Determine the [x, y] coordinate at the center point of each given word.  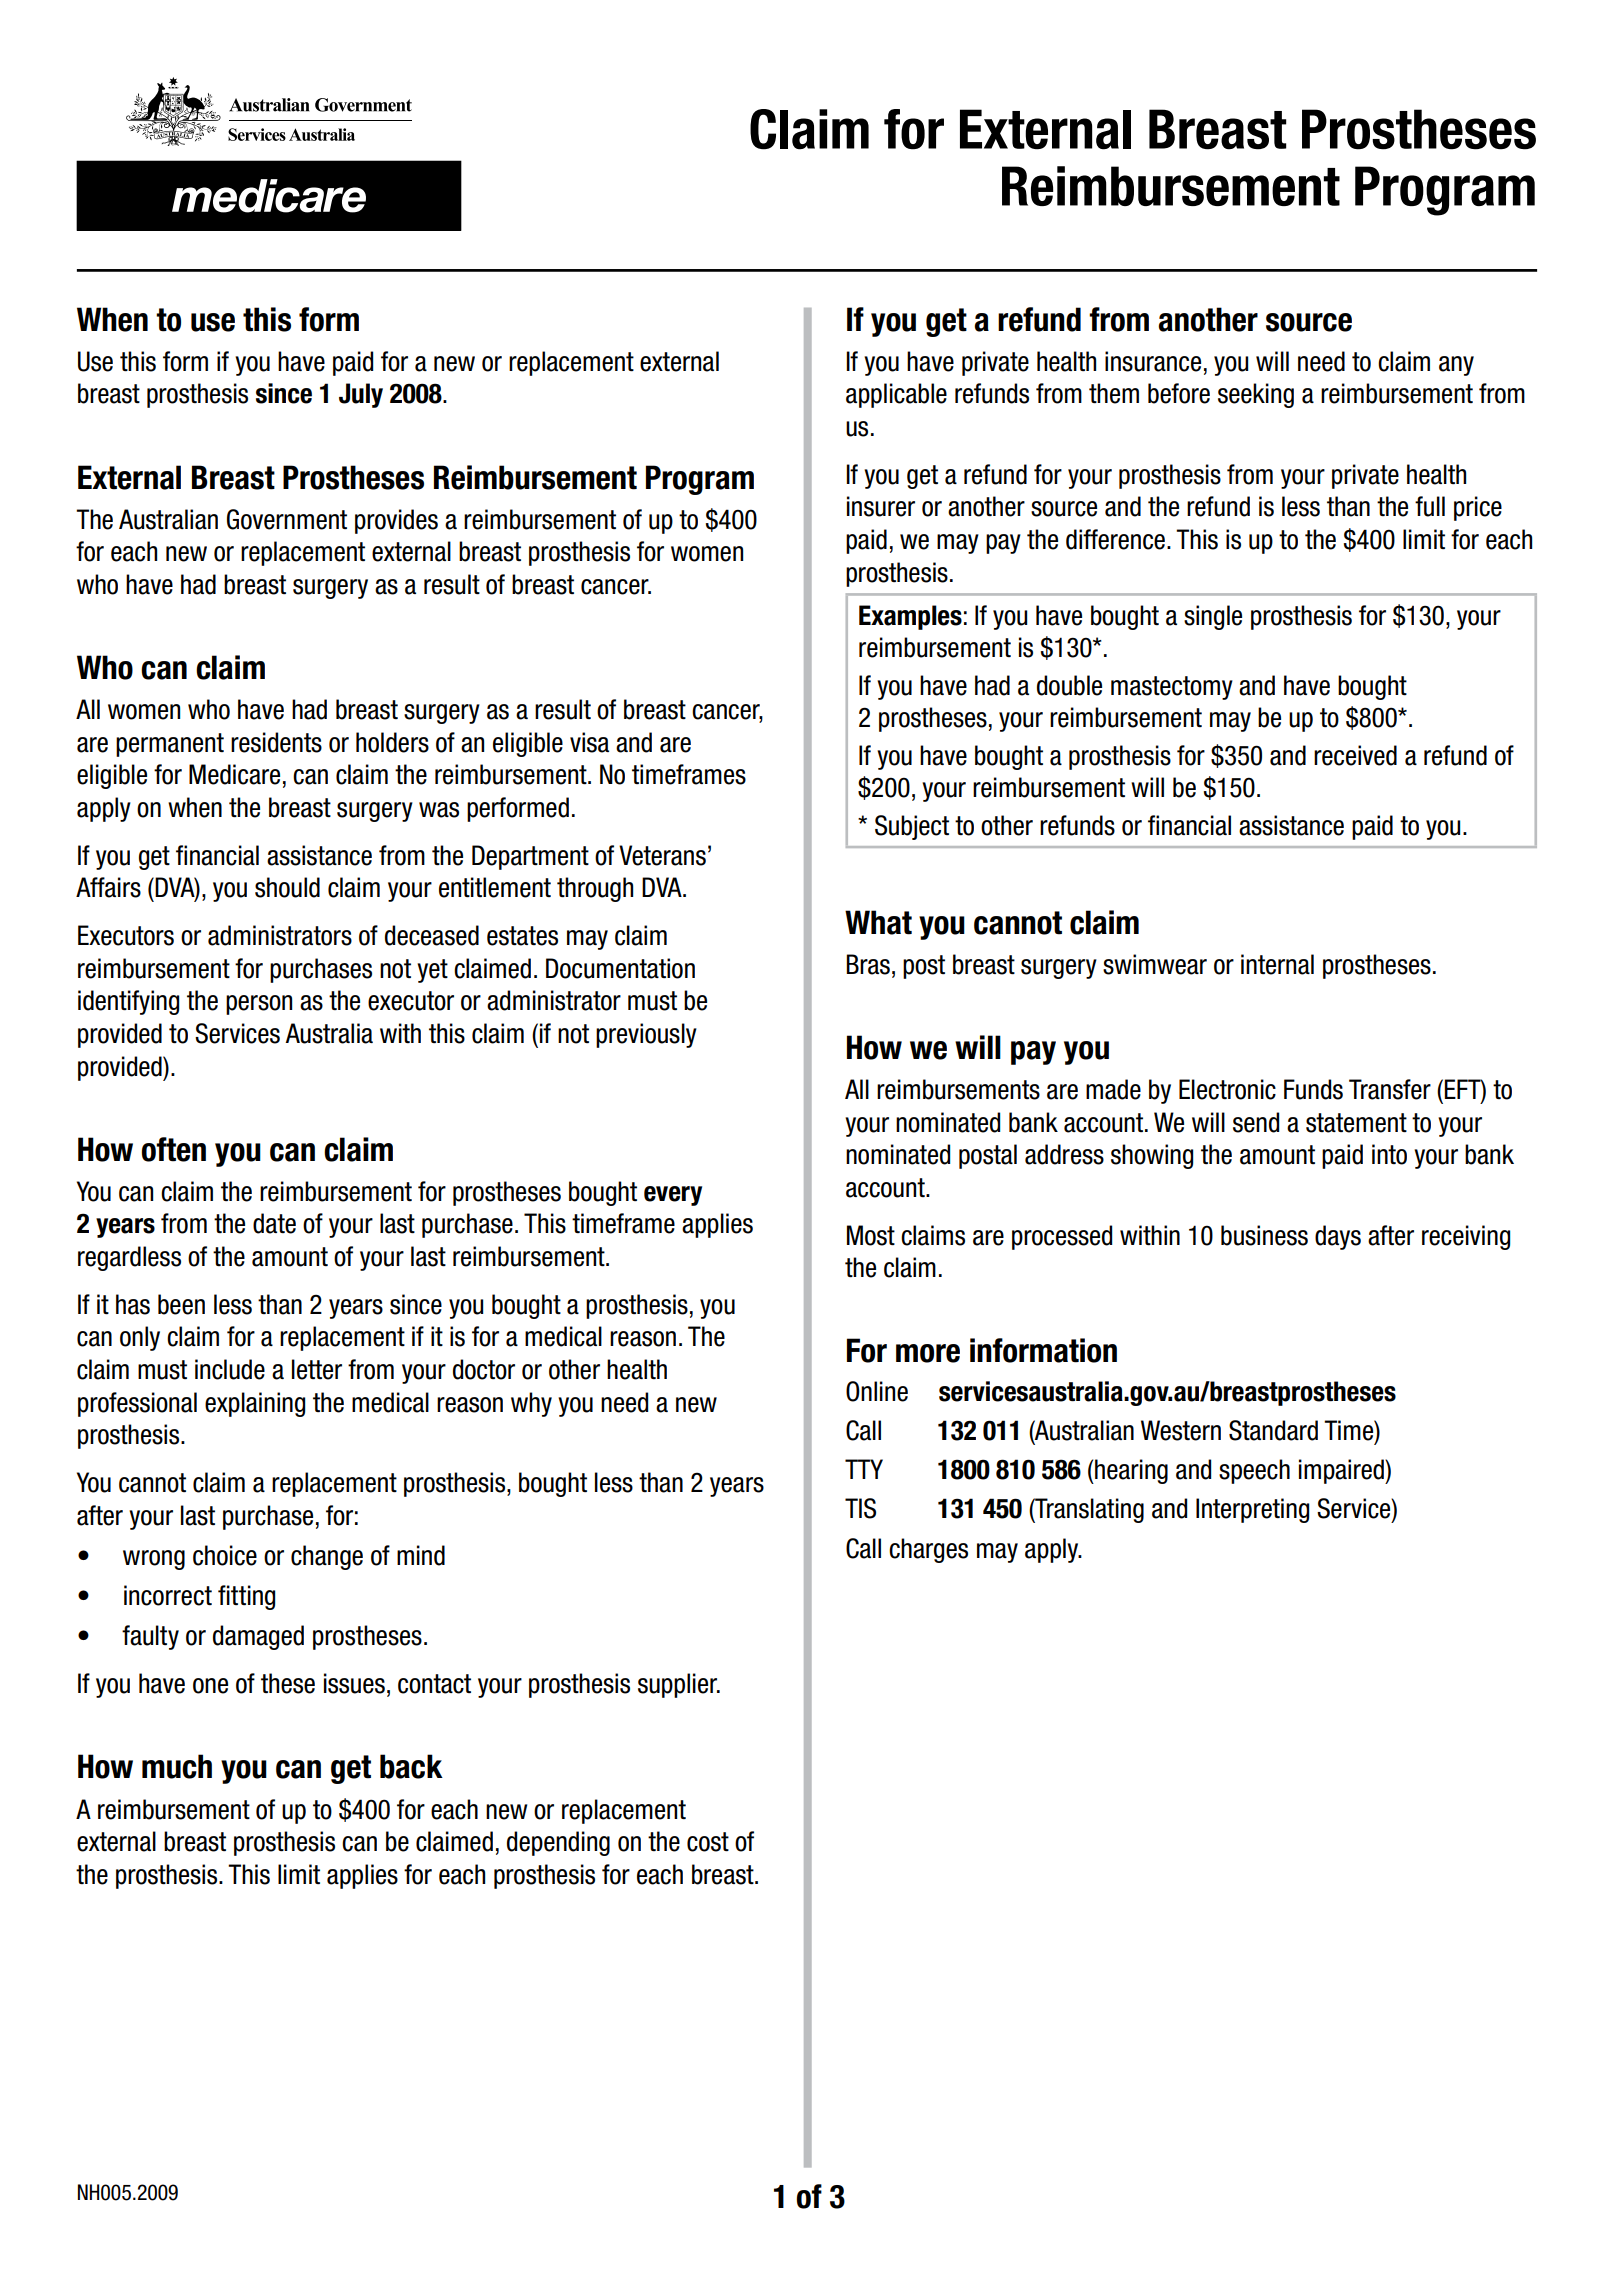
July [361, 395]
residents [276, 742]
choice [225, 1555]
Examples [910, 617]
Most [871, 1235]
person [259, 1005]
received [1355, 755]
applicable [896, 395]
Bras [868, 964]
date [274, 1223]
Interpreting [1252, 1510]
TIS [860, 1508]
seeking [1256, 395]
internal [1277, 964]
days [1338, 1237]
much [177, 1766]
